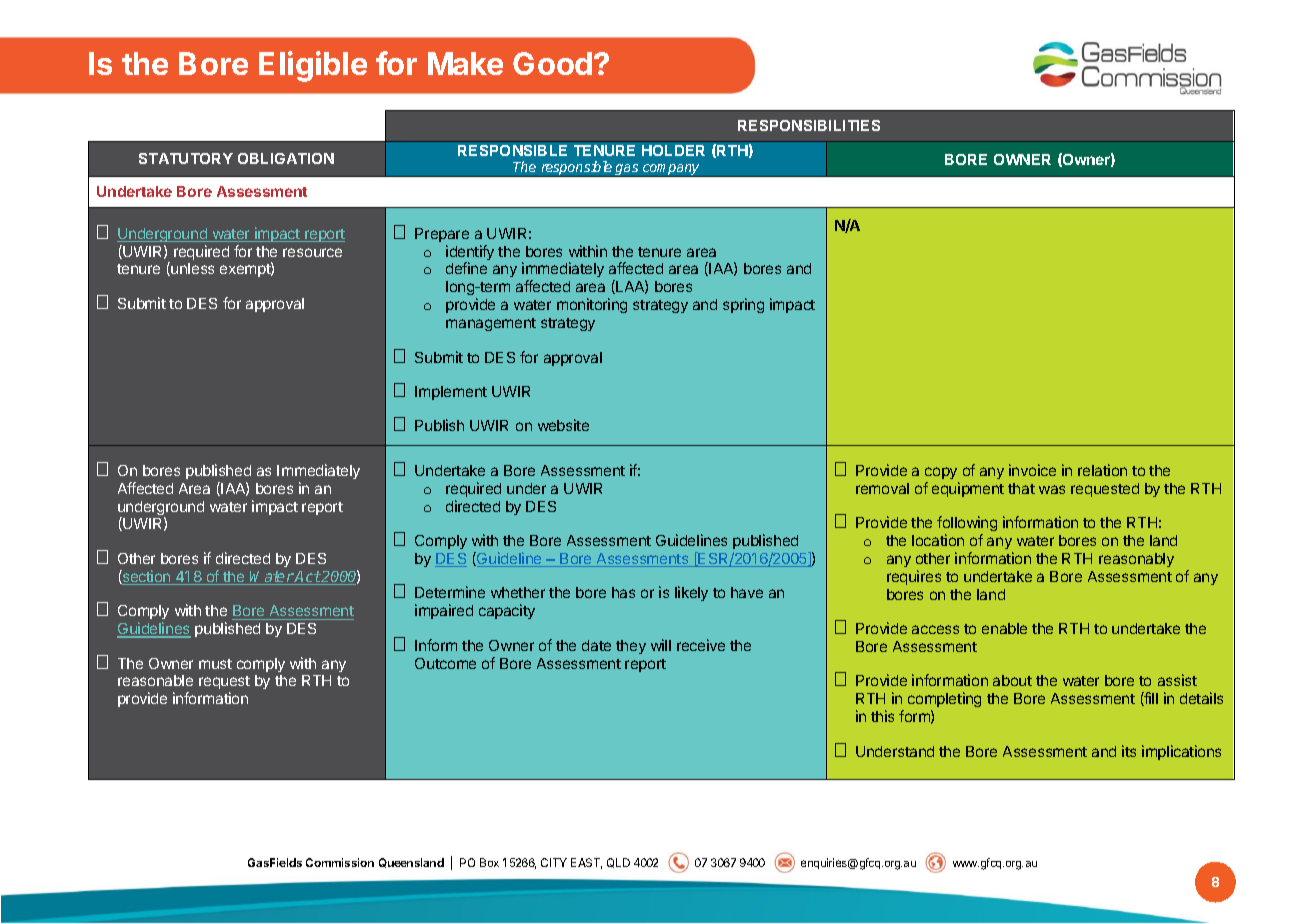  What do you see at coordinates (313, 66) in the screenshot?
I see `Eligible` at bounding box center [313, 66].
